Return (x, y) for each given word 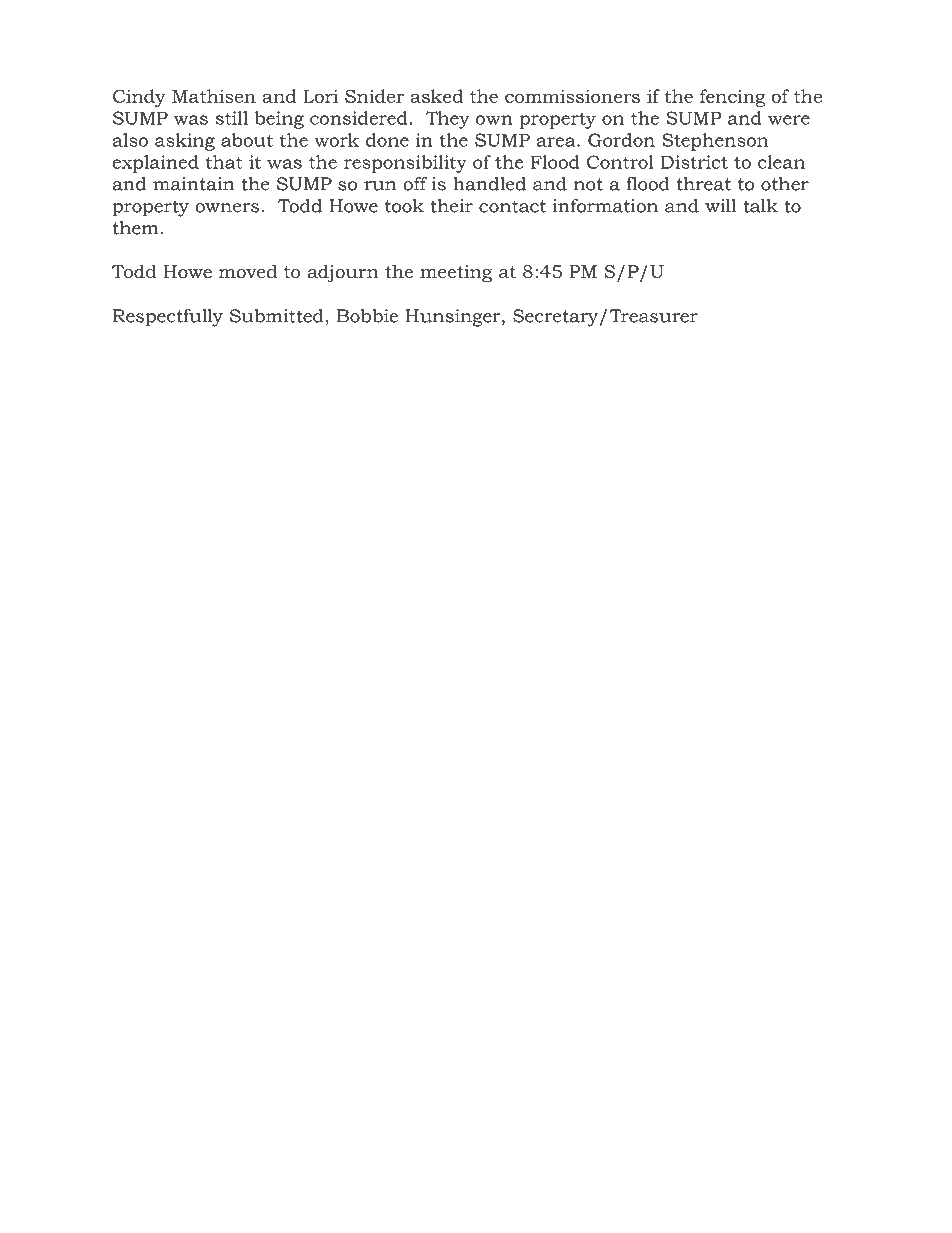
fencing (732, 98)
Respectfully (168, 318)
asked (436, 96)
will (720, 206)
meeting (456, 273)
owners (227, 208)
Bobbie (367, 316)
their (451, 206)
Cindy (139, 98)
